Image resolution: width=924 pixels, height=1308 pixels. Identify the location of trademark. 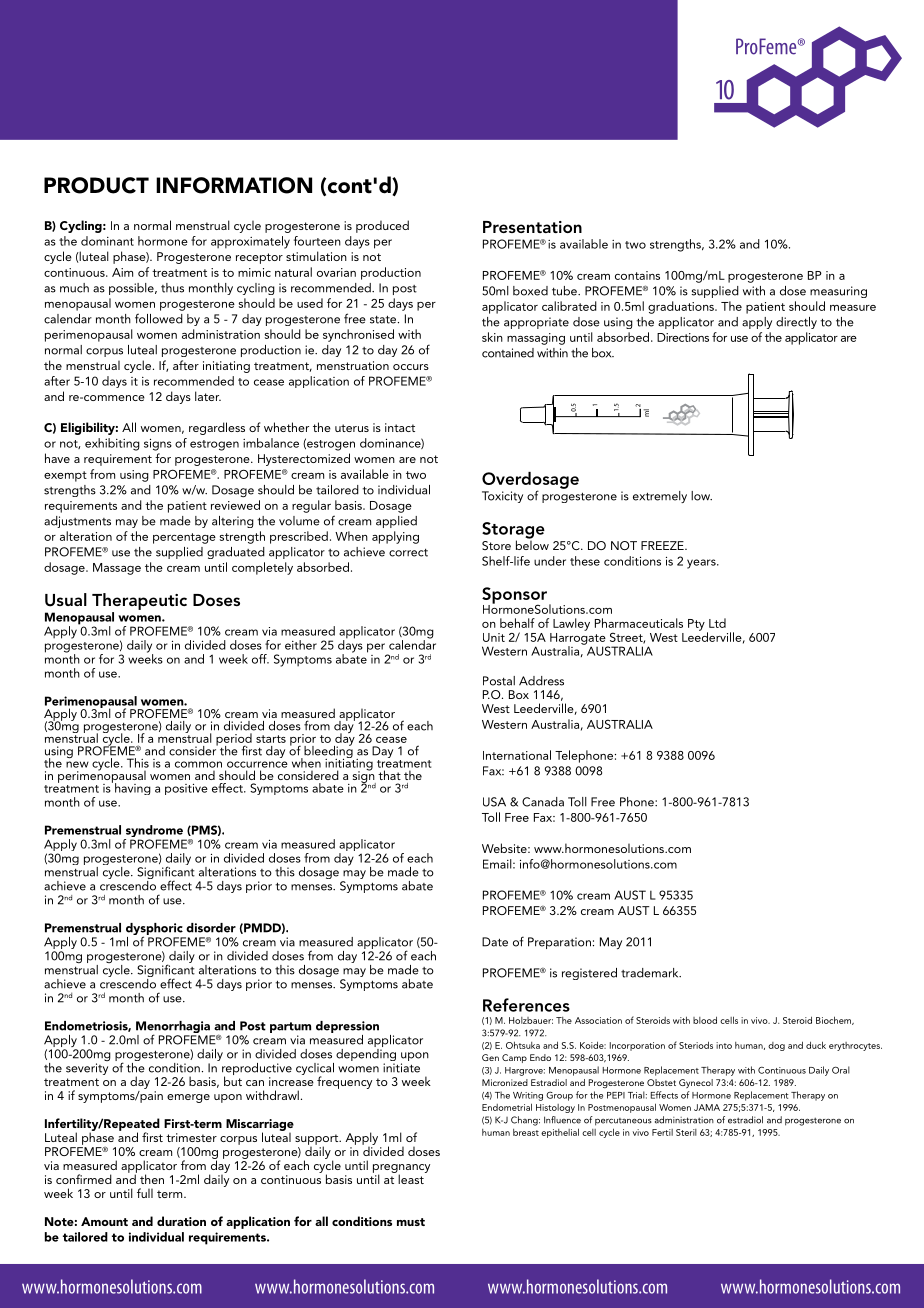
(651, 973).
